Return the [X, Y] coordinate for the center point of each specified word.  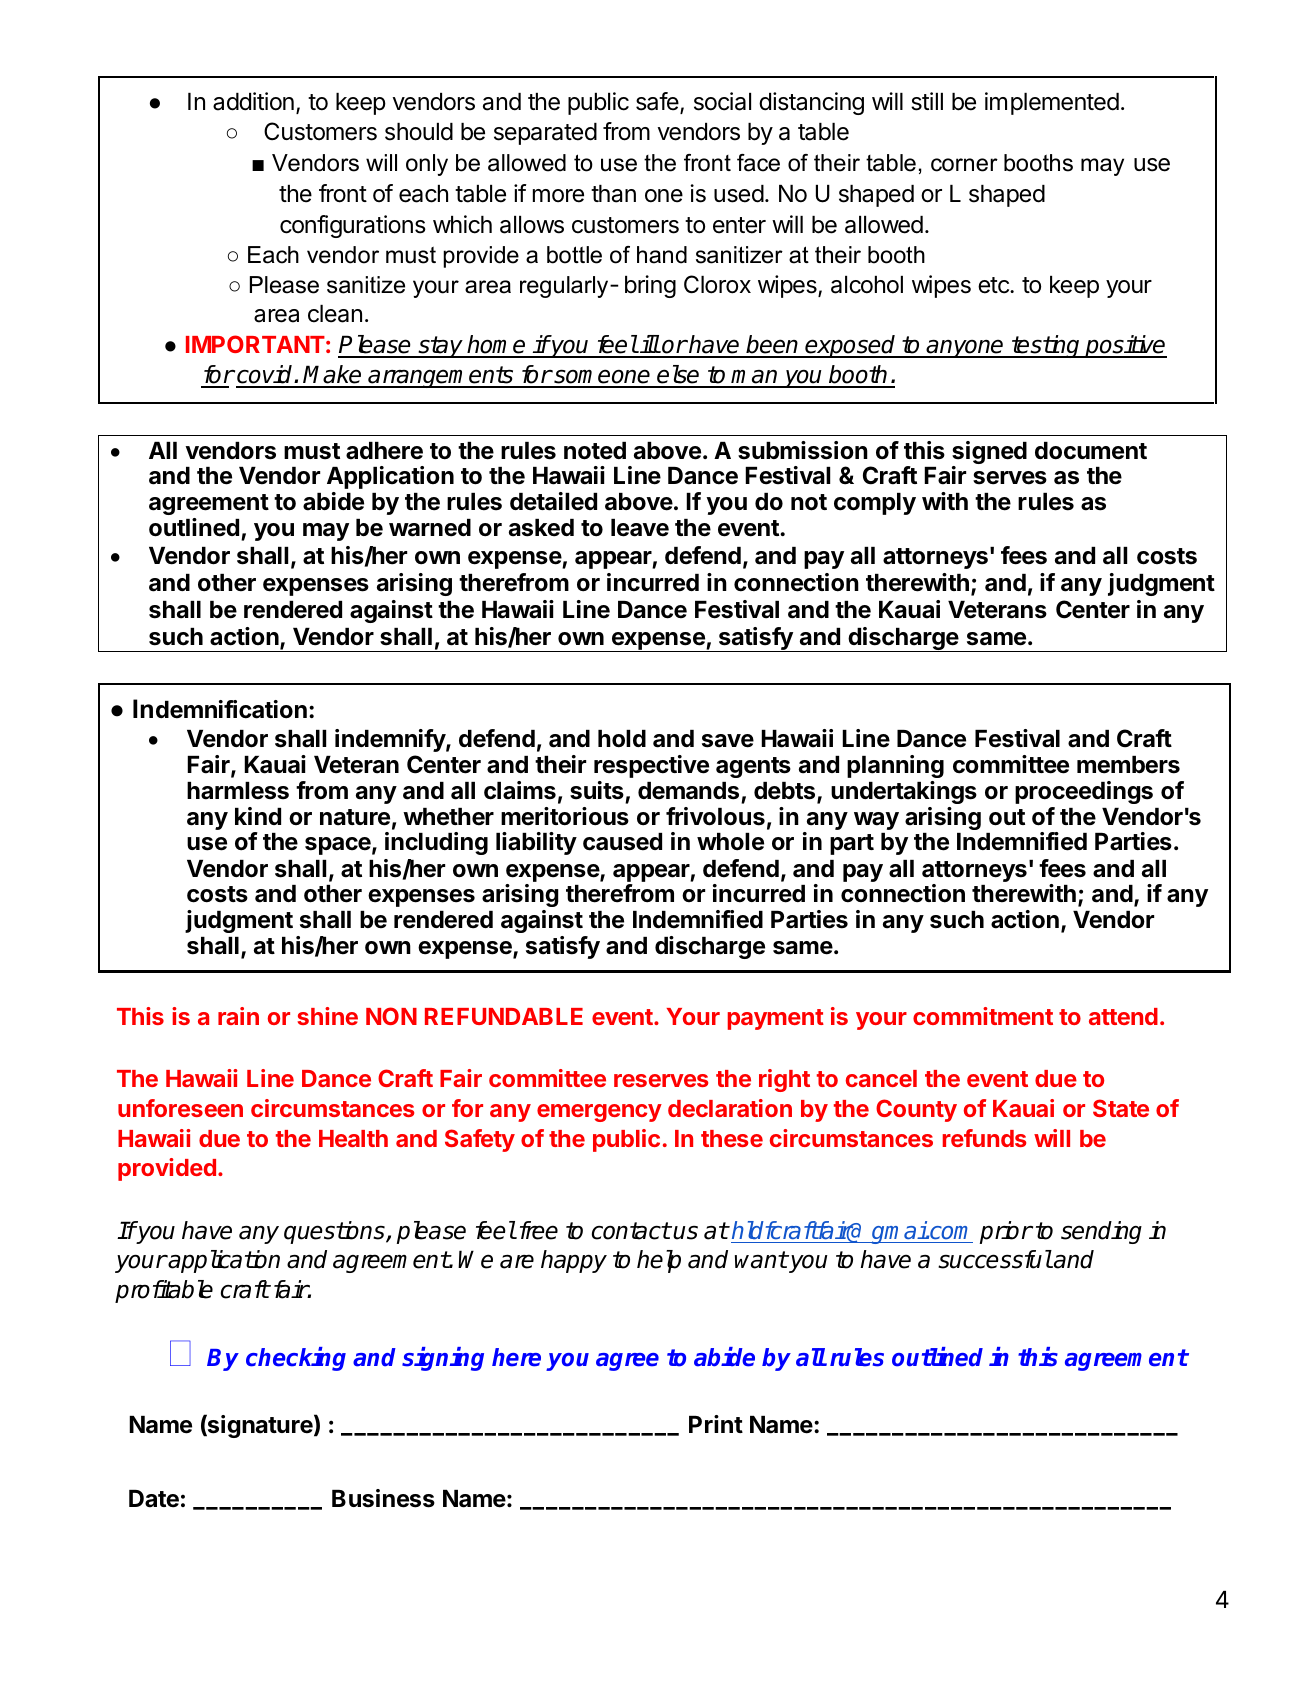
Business [383, 1498]
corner [964, 165]
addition [253, 101]
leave [640, 528]
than [613, 194]
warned [430, 528]
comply [875, 504]
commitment [983, 1016]
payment [776, 1019]
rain [238, 1016]
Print [716, 1424]
